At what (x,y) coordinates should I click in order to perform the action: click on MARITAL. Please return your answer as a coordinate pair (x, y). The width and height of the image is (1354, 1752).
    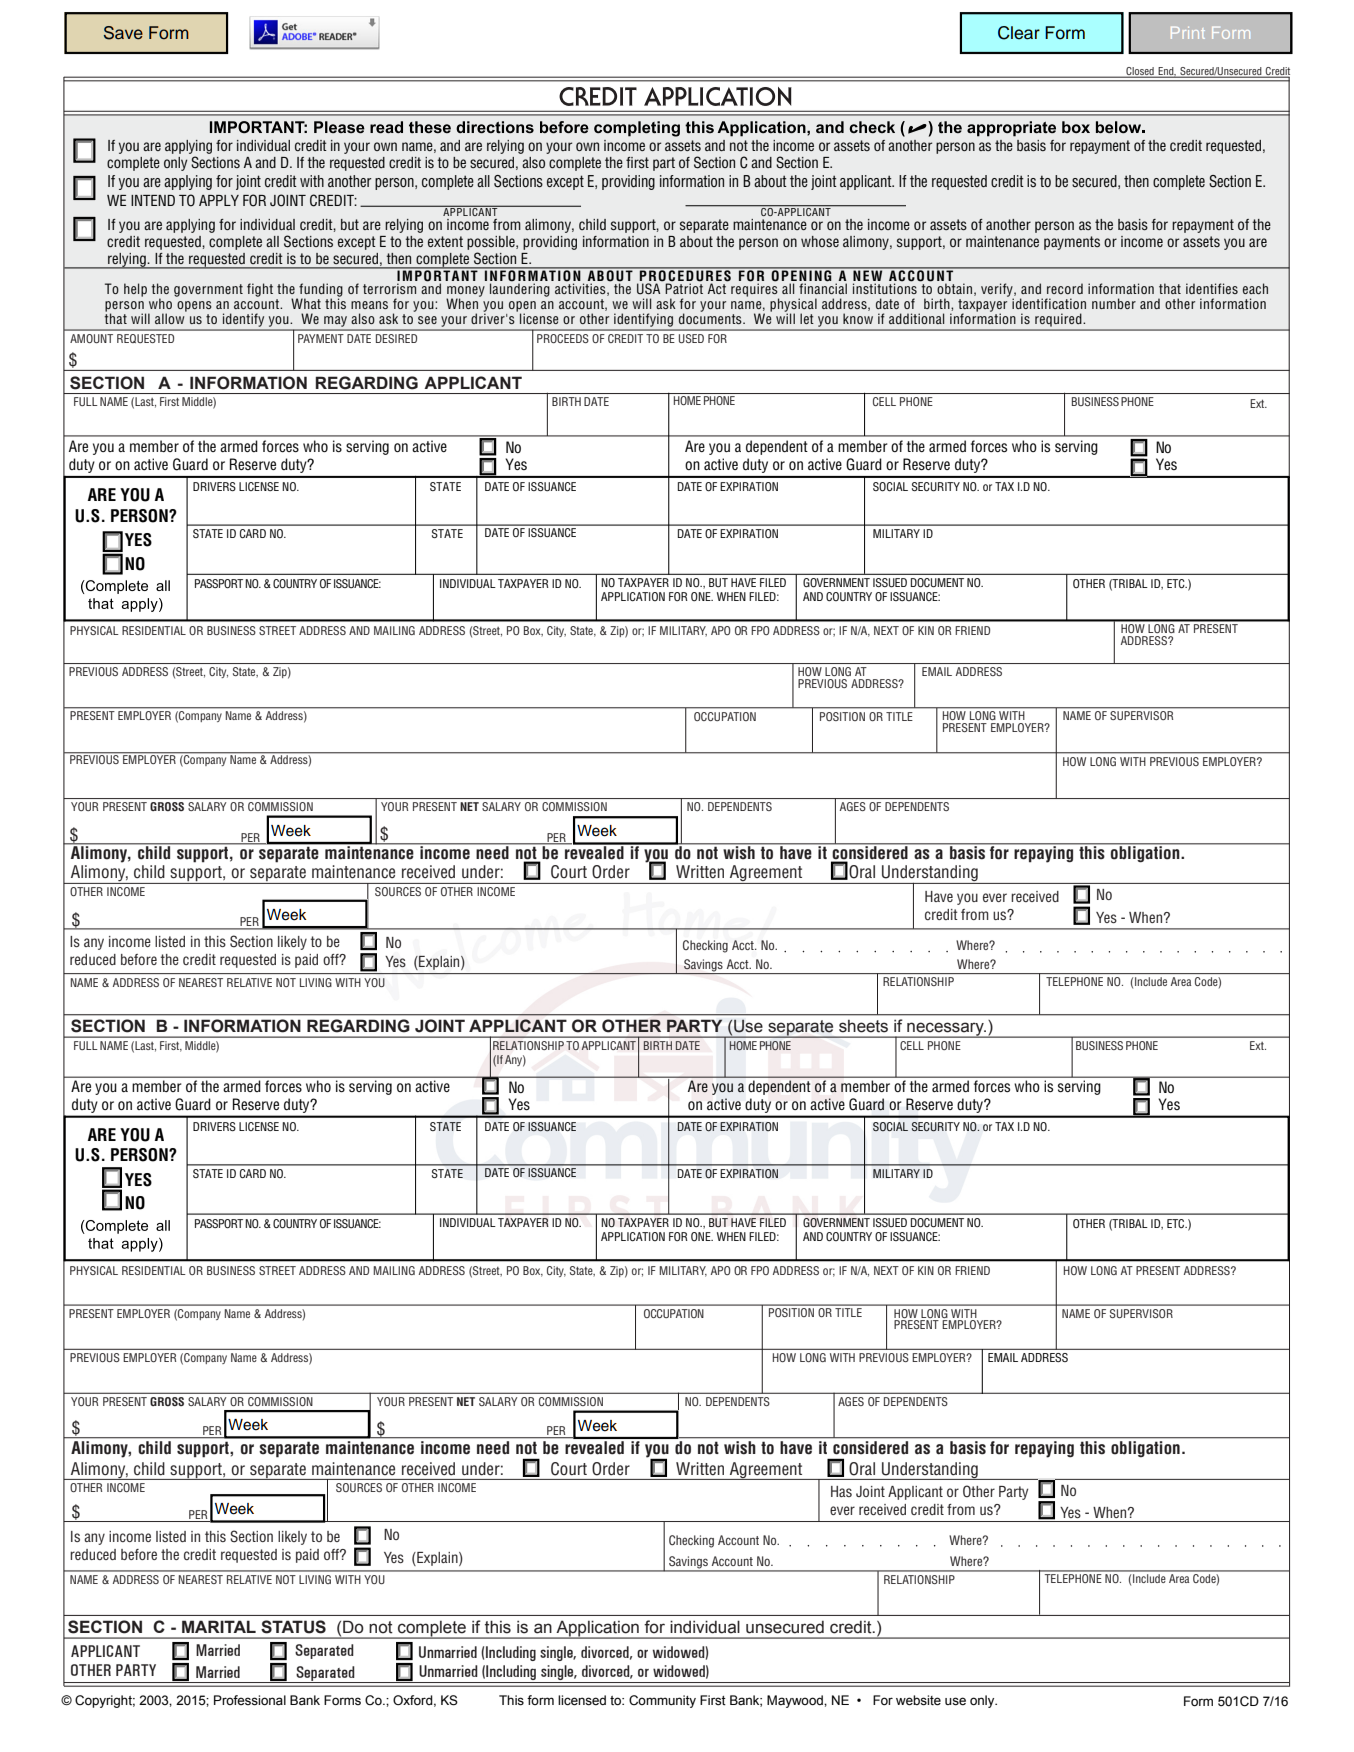
    Looking at the image, I should click on (219, 1626).
